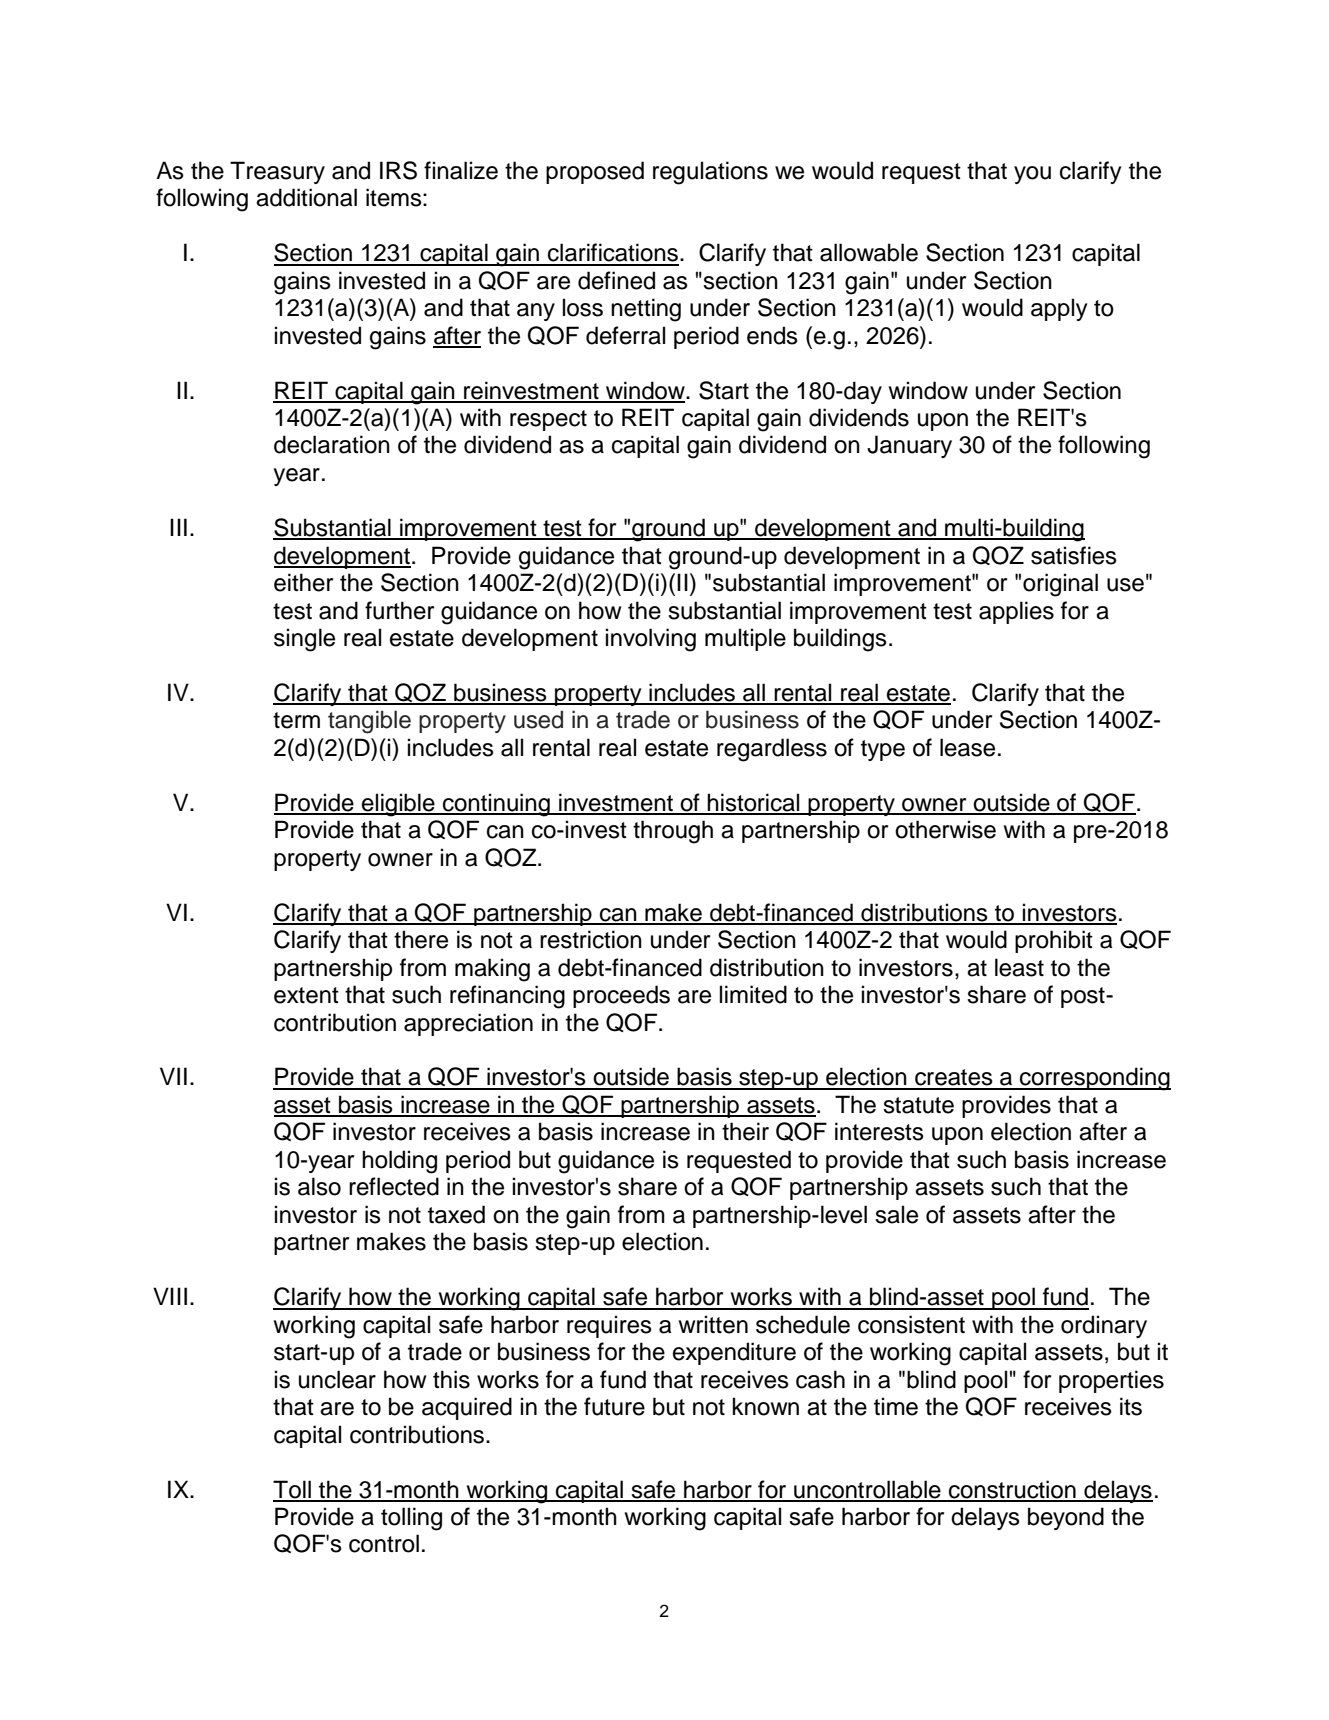  I want to click on you, so click(1032, 175).
